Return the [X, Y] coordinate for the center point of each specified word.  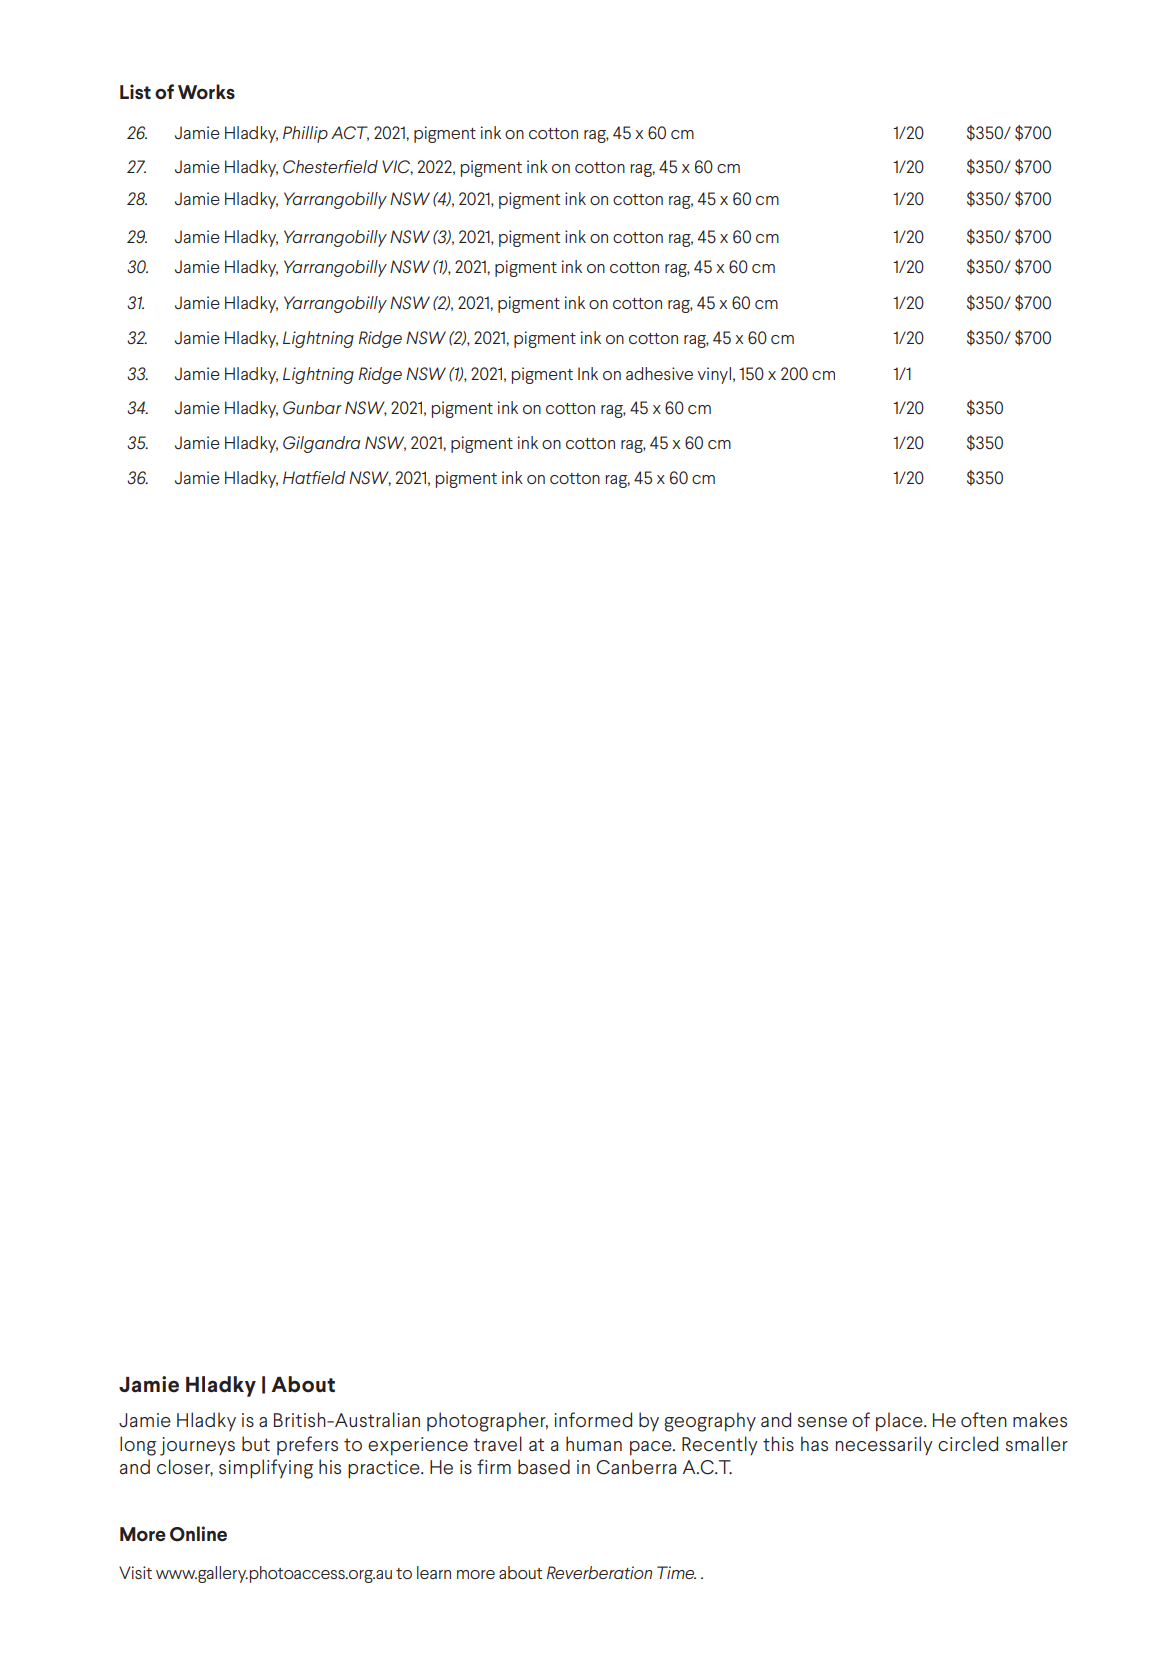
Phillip [305, 134]
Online [198, 1534]
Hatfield [314, 477]
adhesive [659, 373]
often [984, 1419]
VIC [397, 167]
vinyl [714, 375]
